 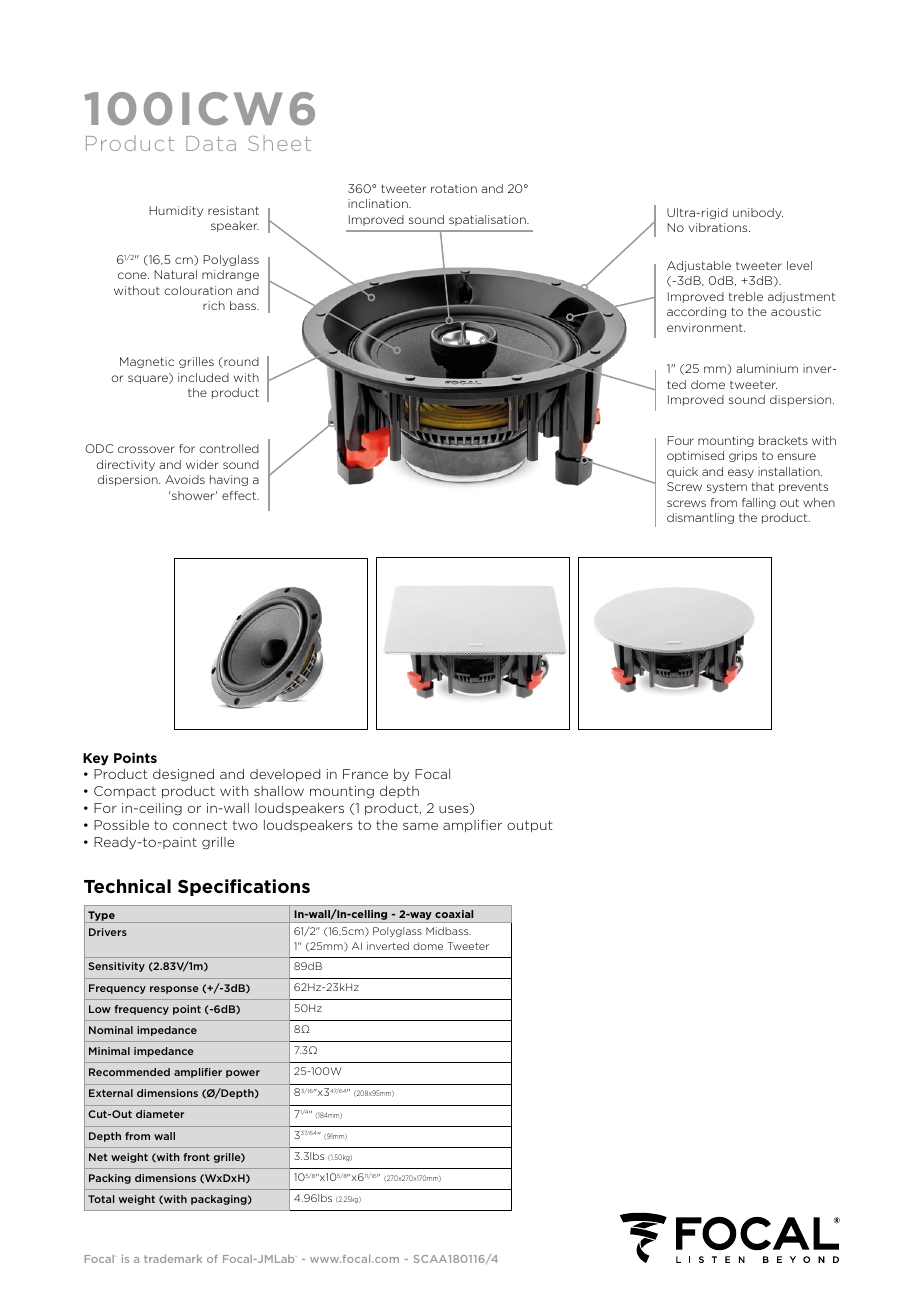 What do you see at coordinates (530, 826) in the document?
I see `output` at bounding box center [530, 826].
